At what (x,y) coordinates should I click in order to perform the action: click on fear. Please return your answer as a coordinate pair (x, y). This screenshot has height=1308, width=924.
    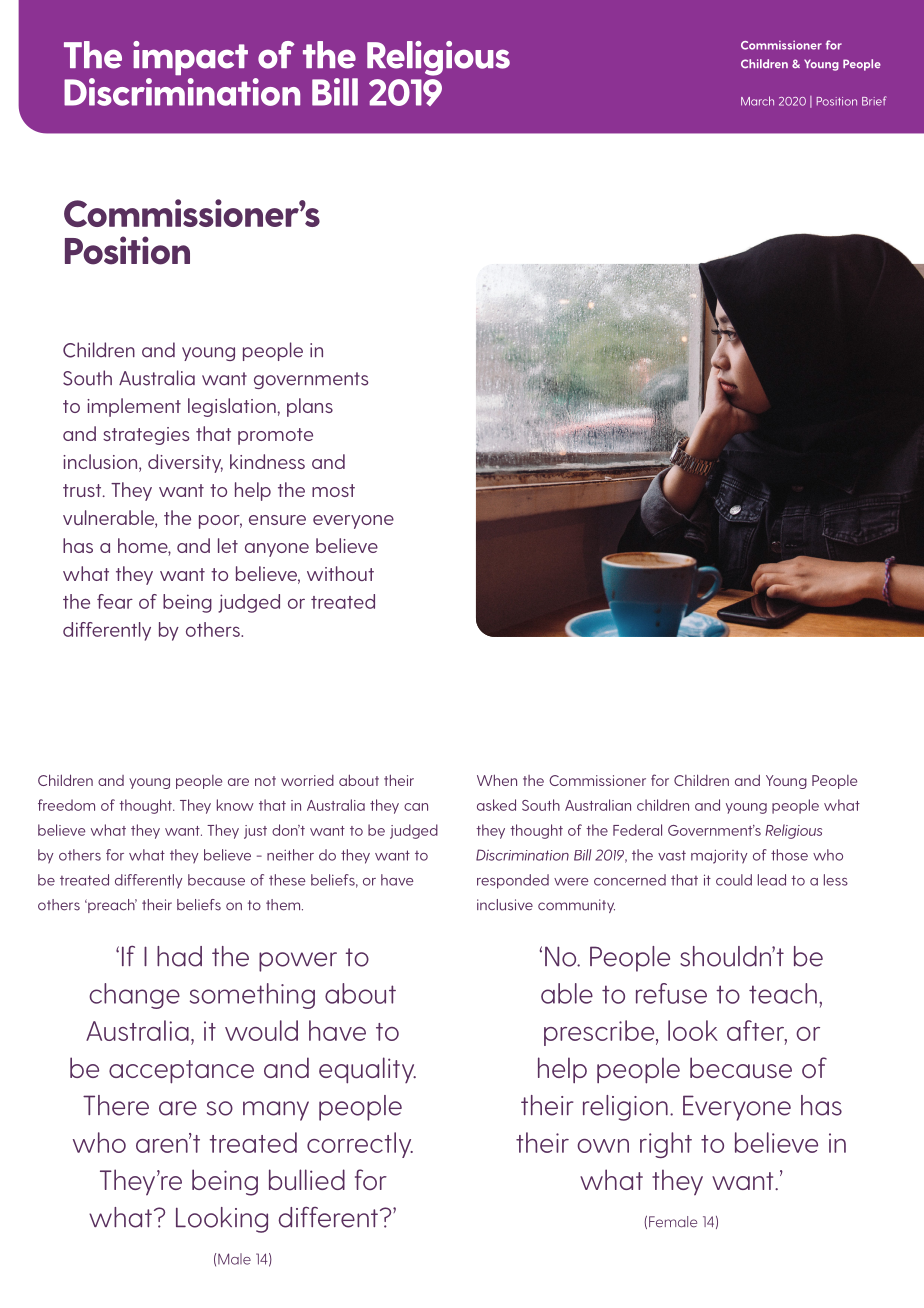
    Looking at the image, I should click on (115, 601).
